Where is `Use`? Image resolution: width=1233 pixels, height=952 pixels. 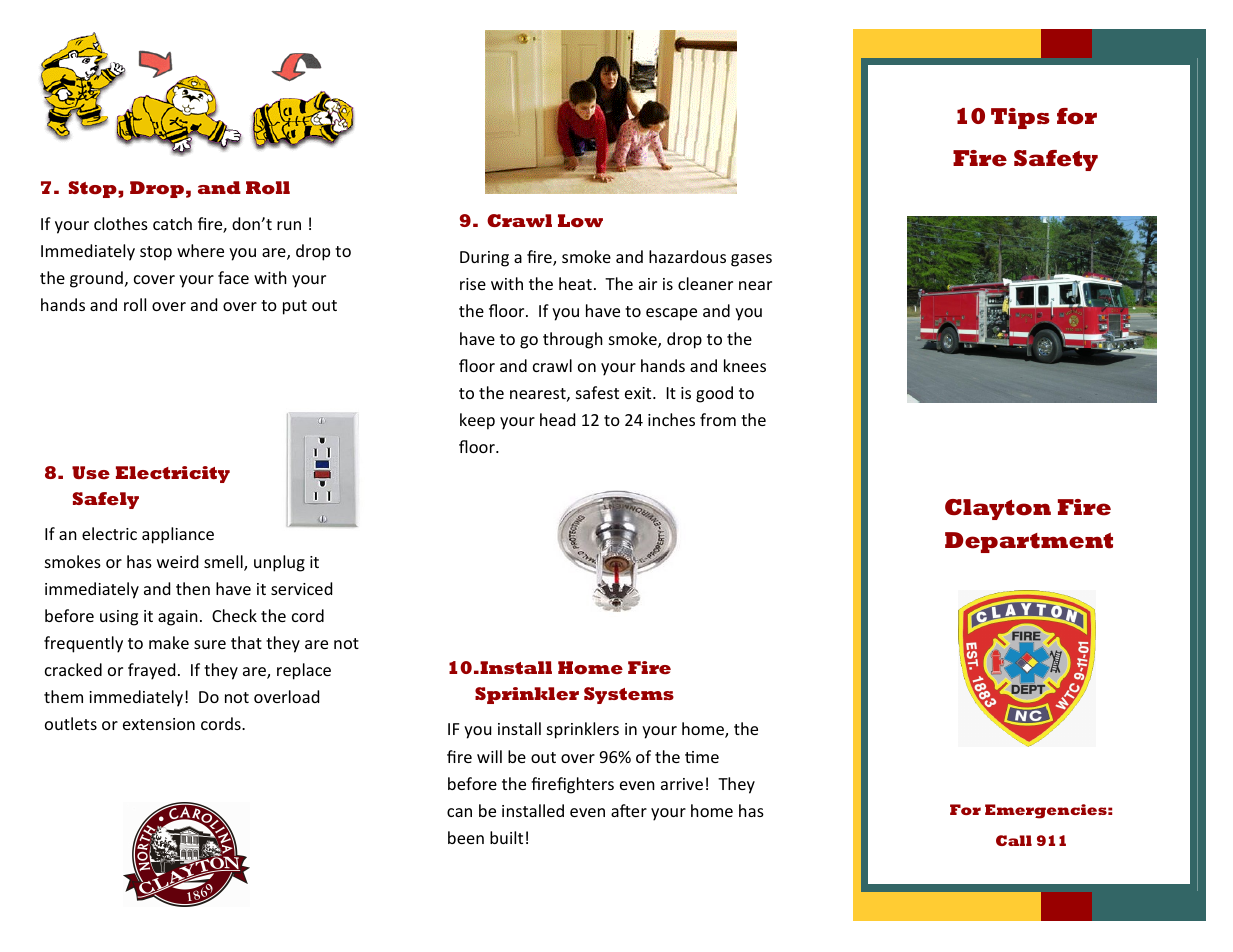 Use is located at coordinates (91, 472).
